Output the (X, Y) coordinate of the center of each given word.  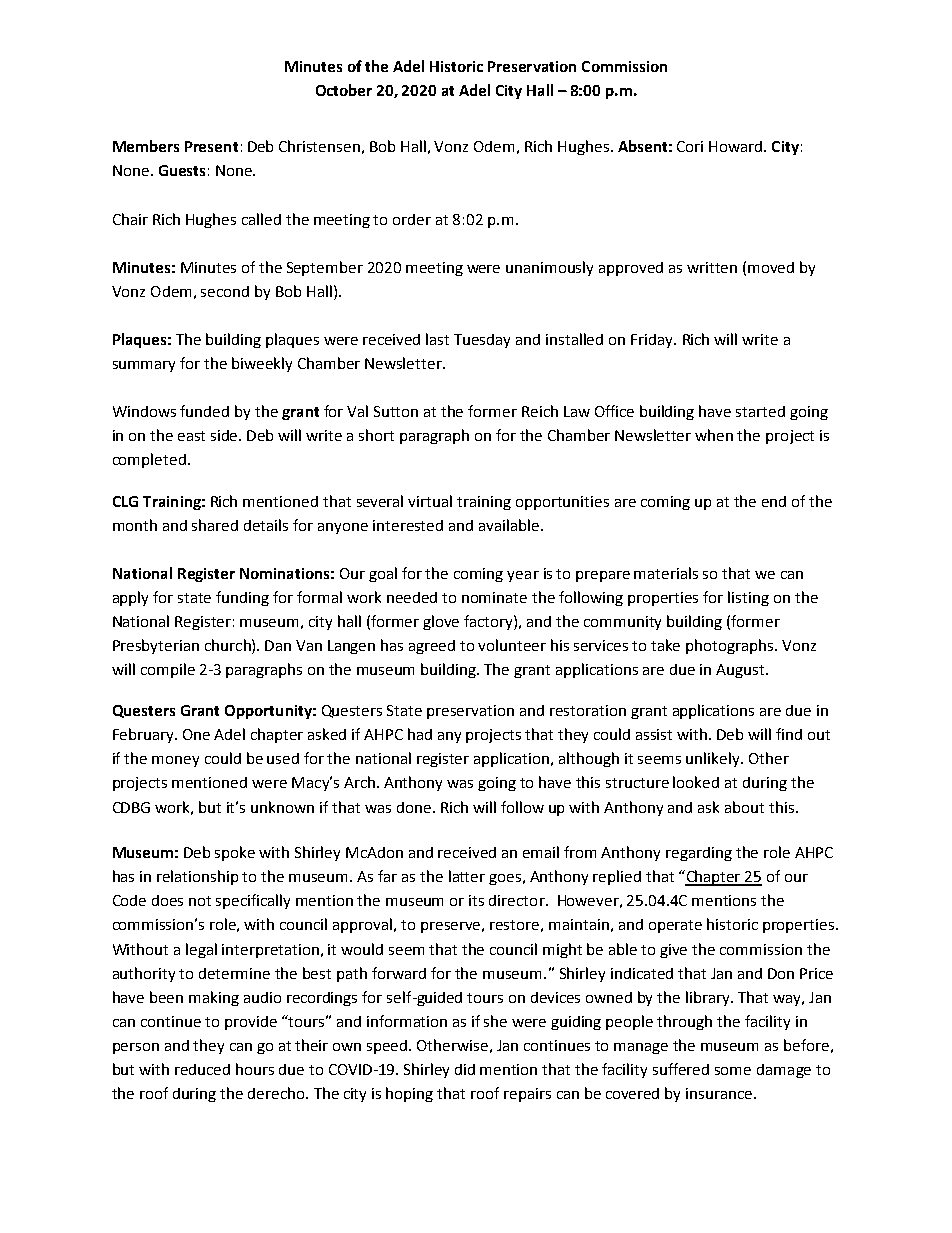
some (733, 1071)
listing (748, 598)
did (465, 1069)
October (344, 90)
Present (211, 146)
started (760, 411)
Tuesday (482, 341)
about (744, 807)
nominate (494, 597)
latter (467, 876)
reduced (202, 1069)
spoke (235, 853)
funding (242, 598)
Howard (737, 146)
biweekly (262, 364)
